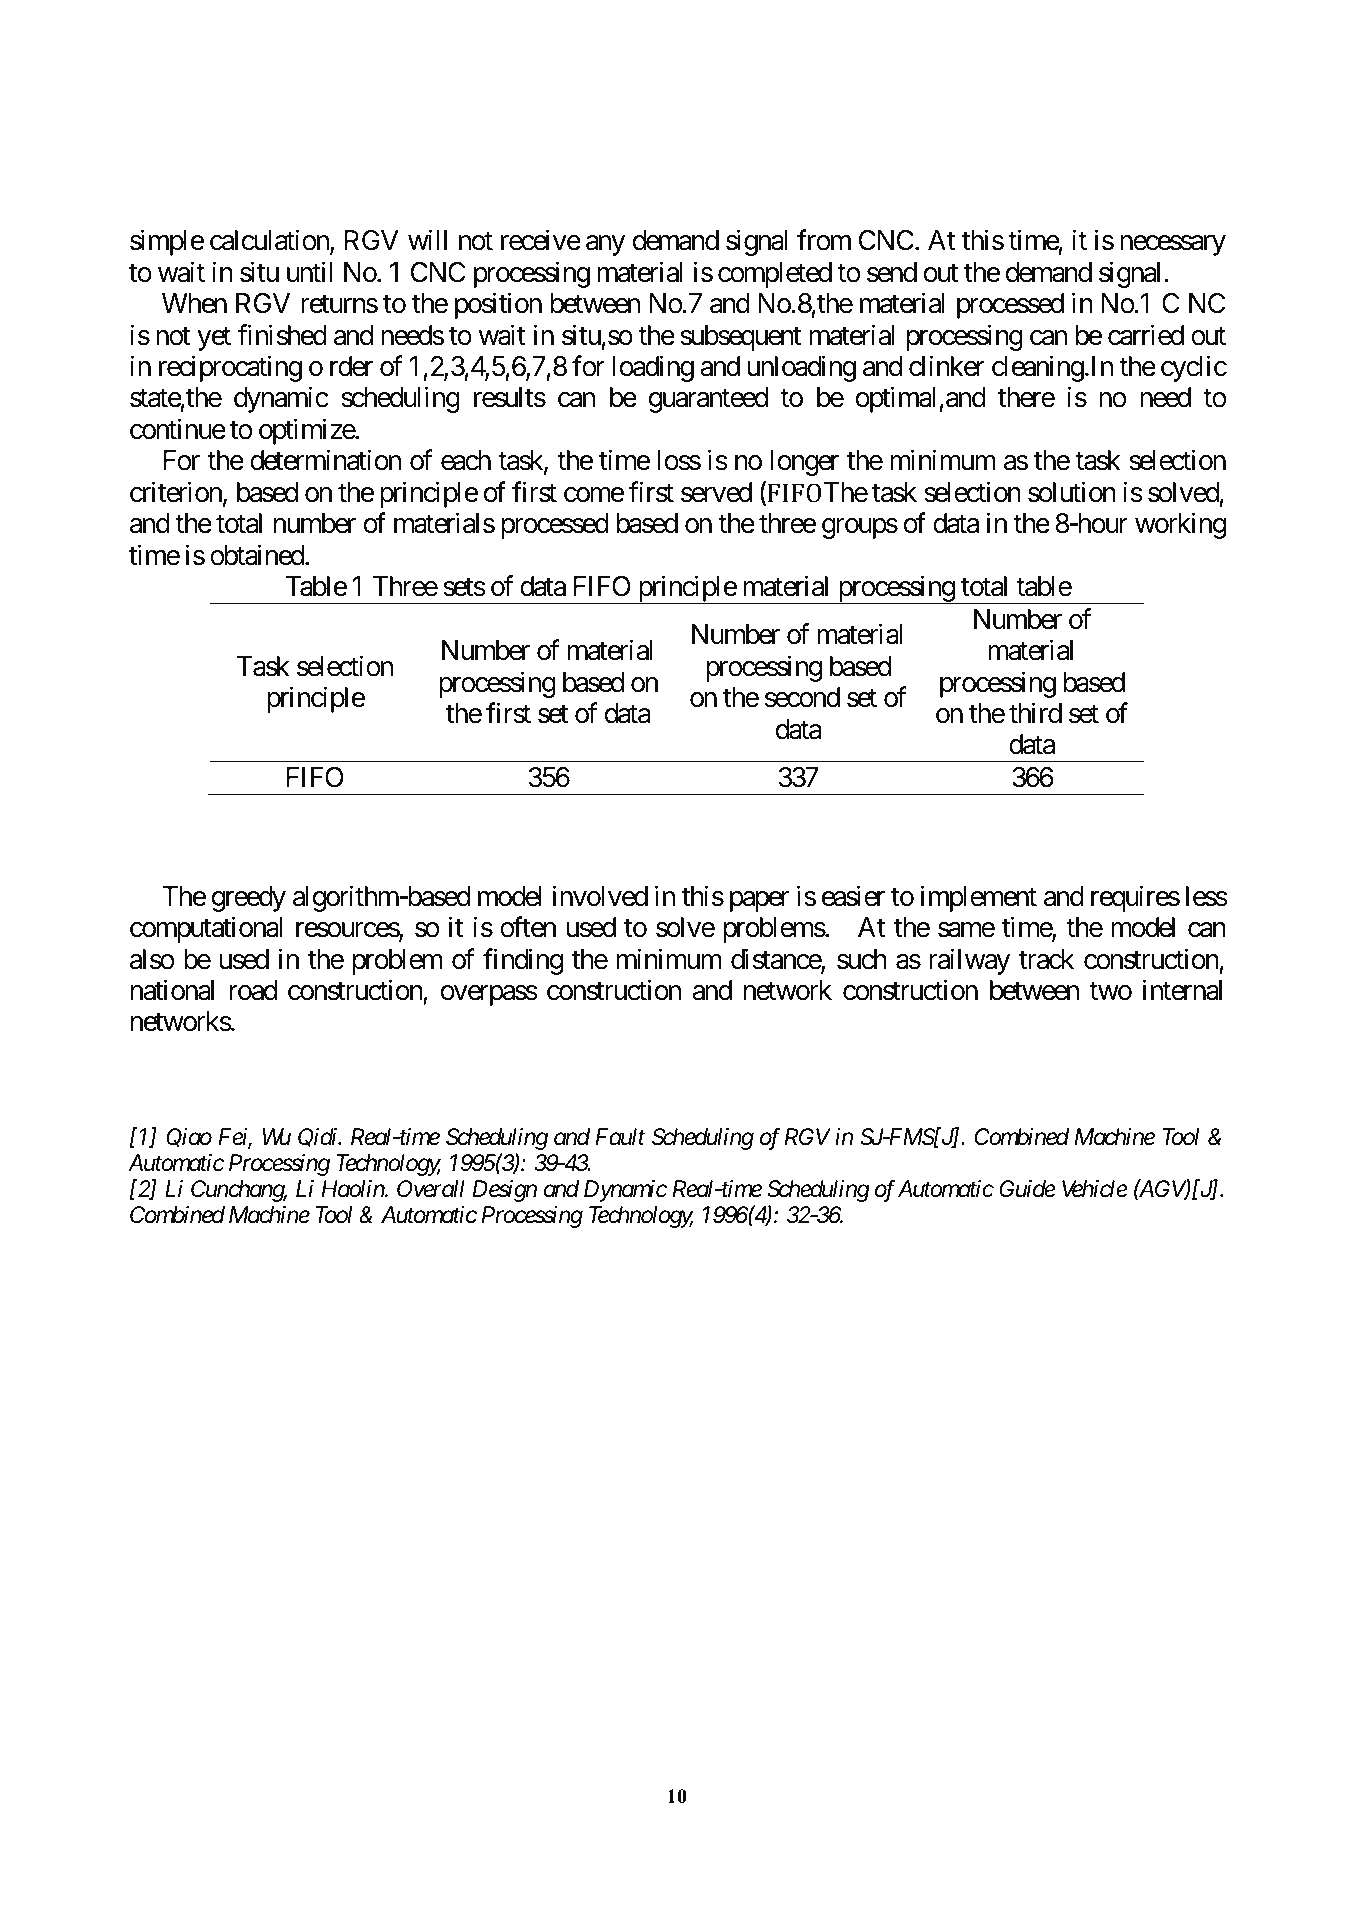  I want to click on Conclusion, so click(242, 837).
